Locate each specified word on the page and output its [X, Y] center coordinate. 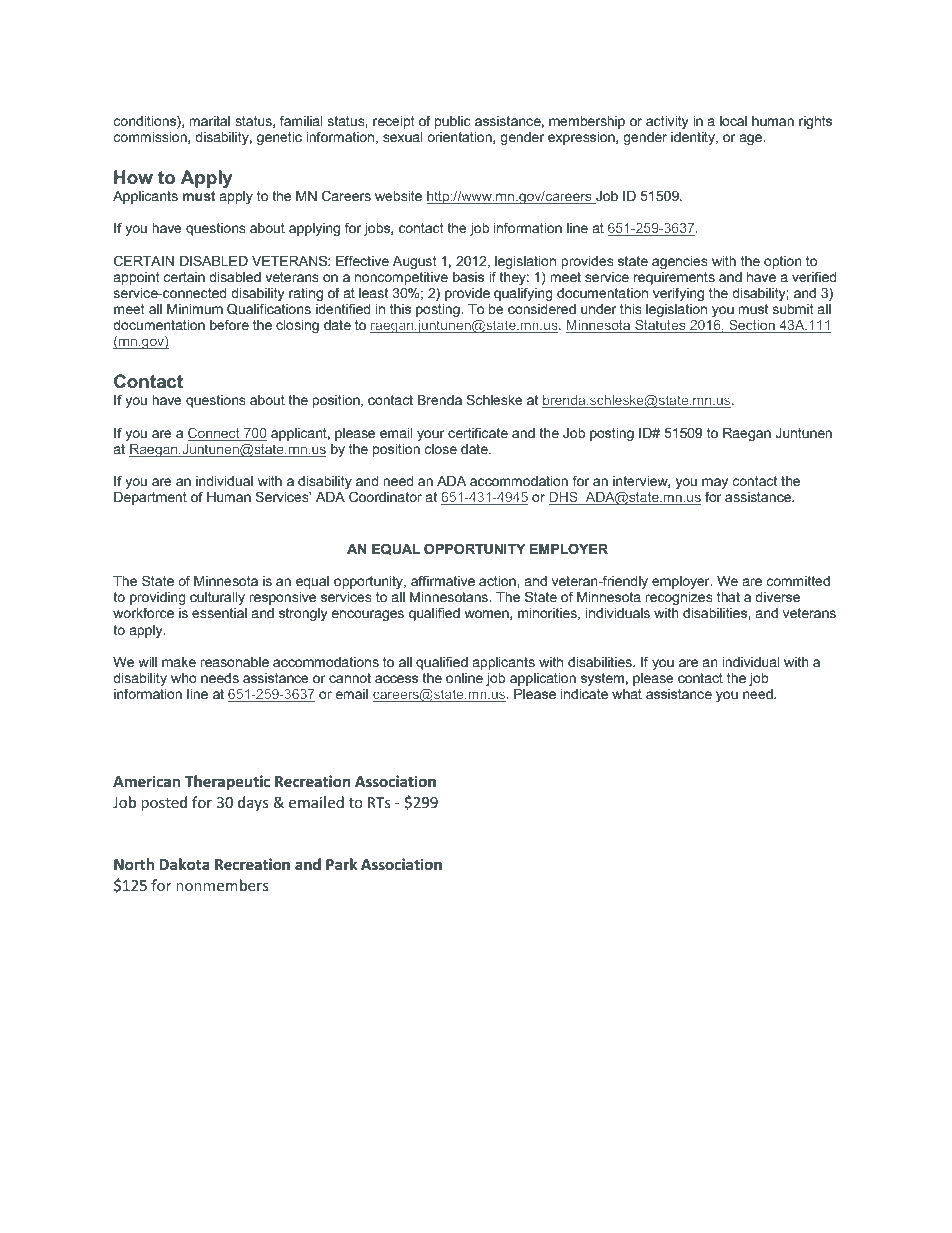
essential [219, 613]
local [733, 121]
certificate [478, 432]
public [453, 122]
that [728, 597]
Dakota [184, 864]
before [229, 324]
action [498, 581]
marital [209, 121]
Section [752, 326]
